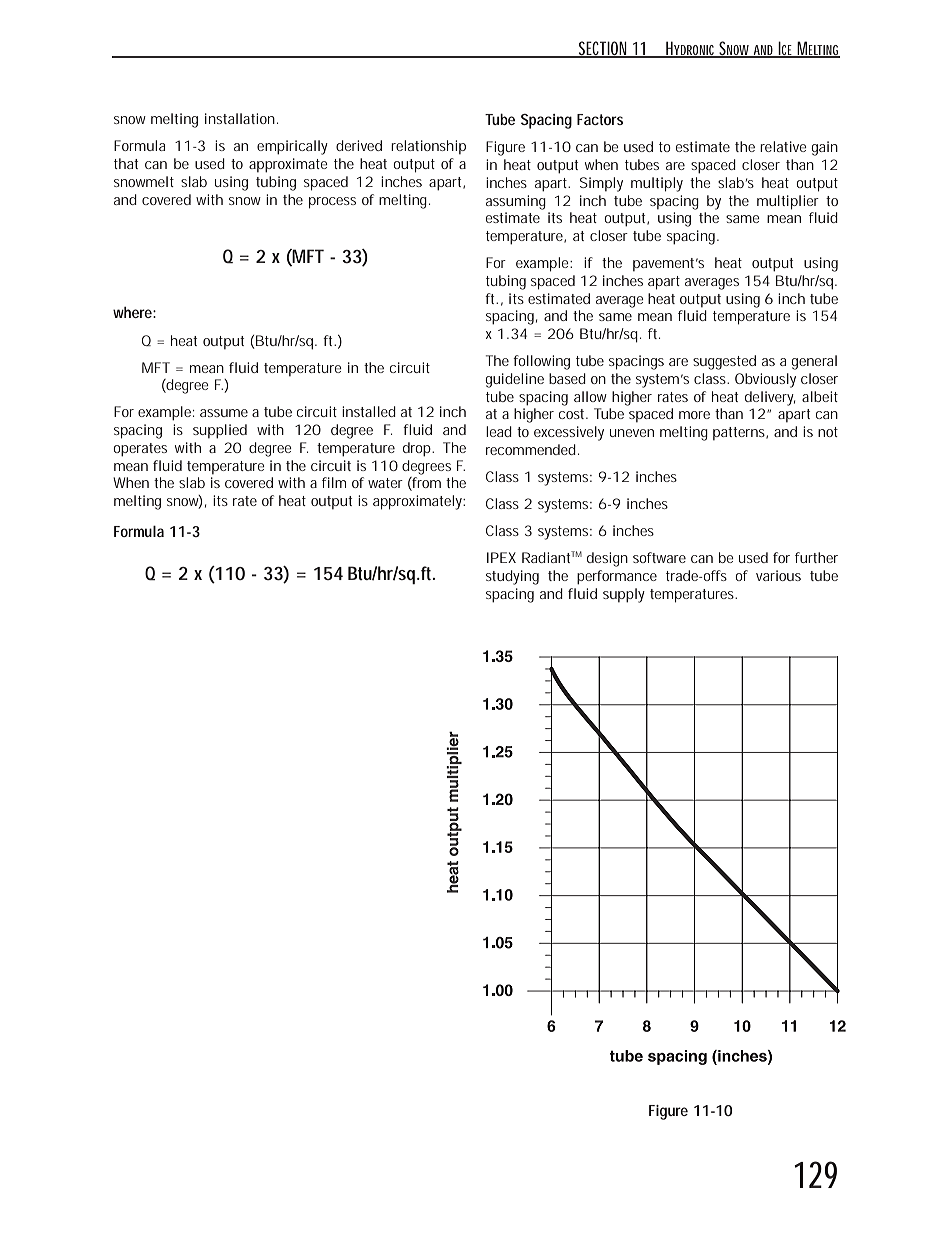 Image resolution: width=952 pixels, height=1233 pixels. Describe the element at coordinates (828, 432) in the screenshot. I see `not` at that location.
